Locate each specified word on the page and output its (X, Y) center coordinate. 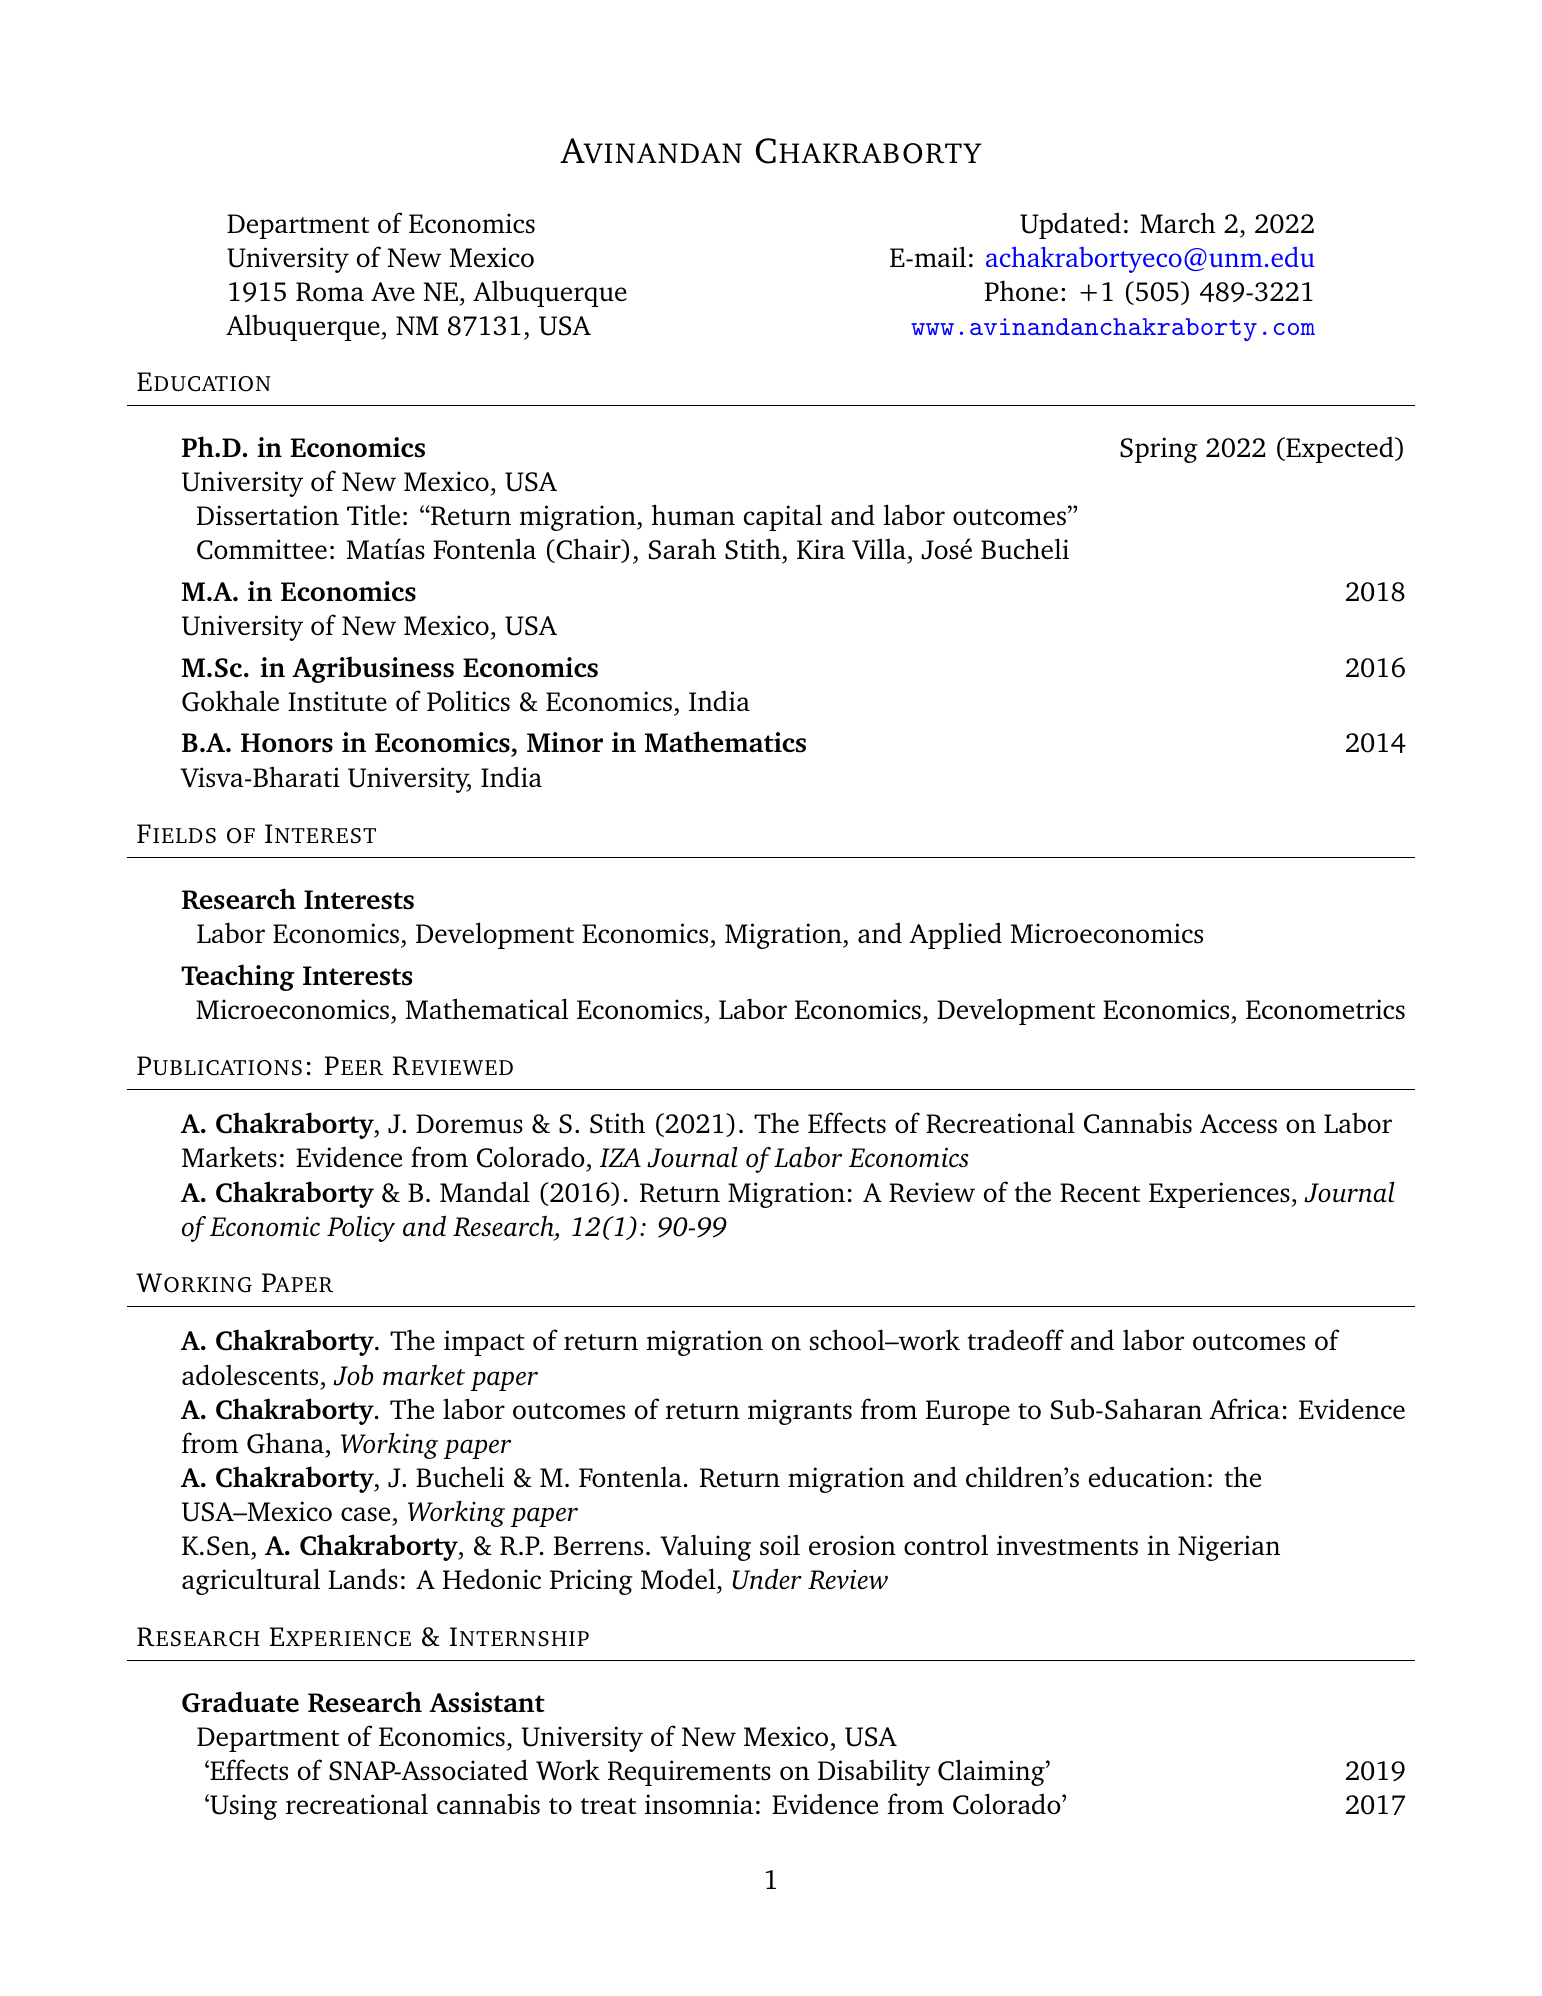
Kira (821, 549)
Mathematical (487, 1009)
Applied (955, 935)
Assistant (487, 1702)
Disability (874, 1773)
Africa (1244, 1408)
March (1178, 222)
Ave (393, 291)
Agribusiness (373, 669)
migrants (800, 1412)
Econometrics (1325, 1009)
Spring (1159, 450)
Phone (1021, 291)
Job (353, 1375)
